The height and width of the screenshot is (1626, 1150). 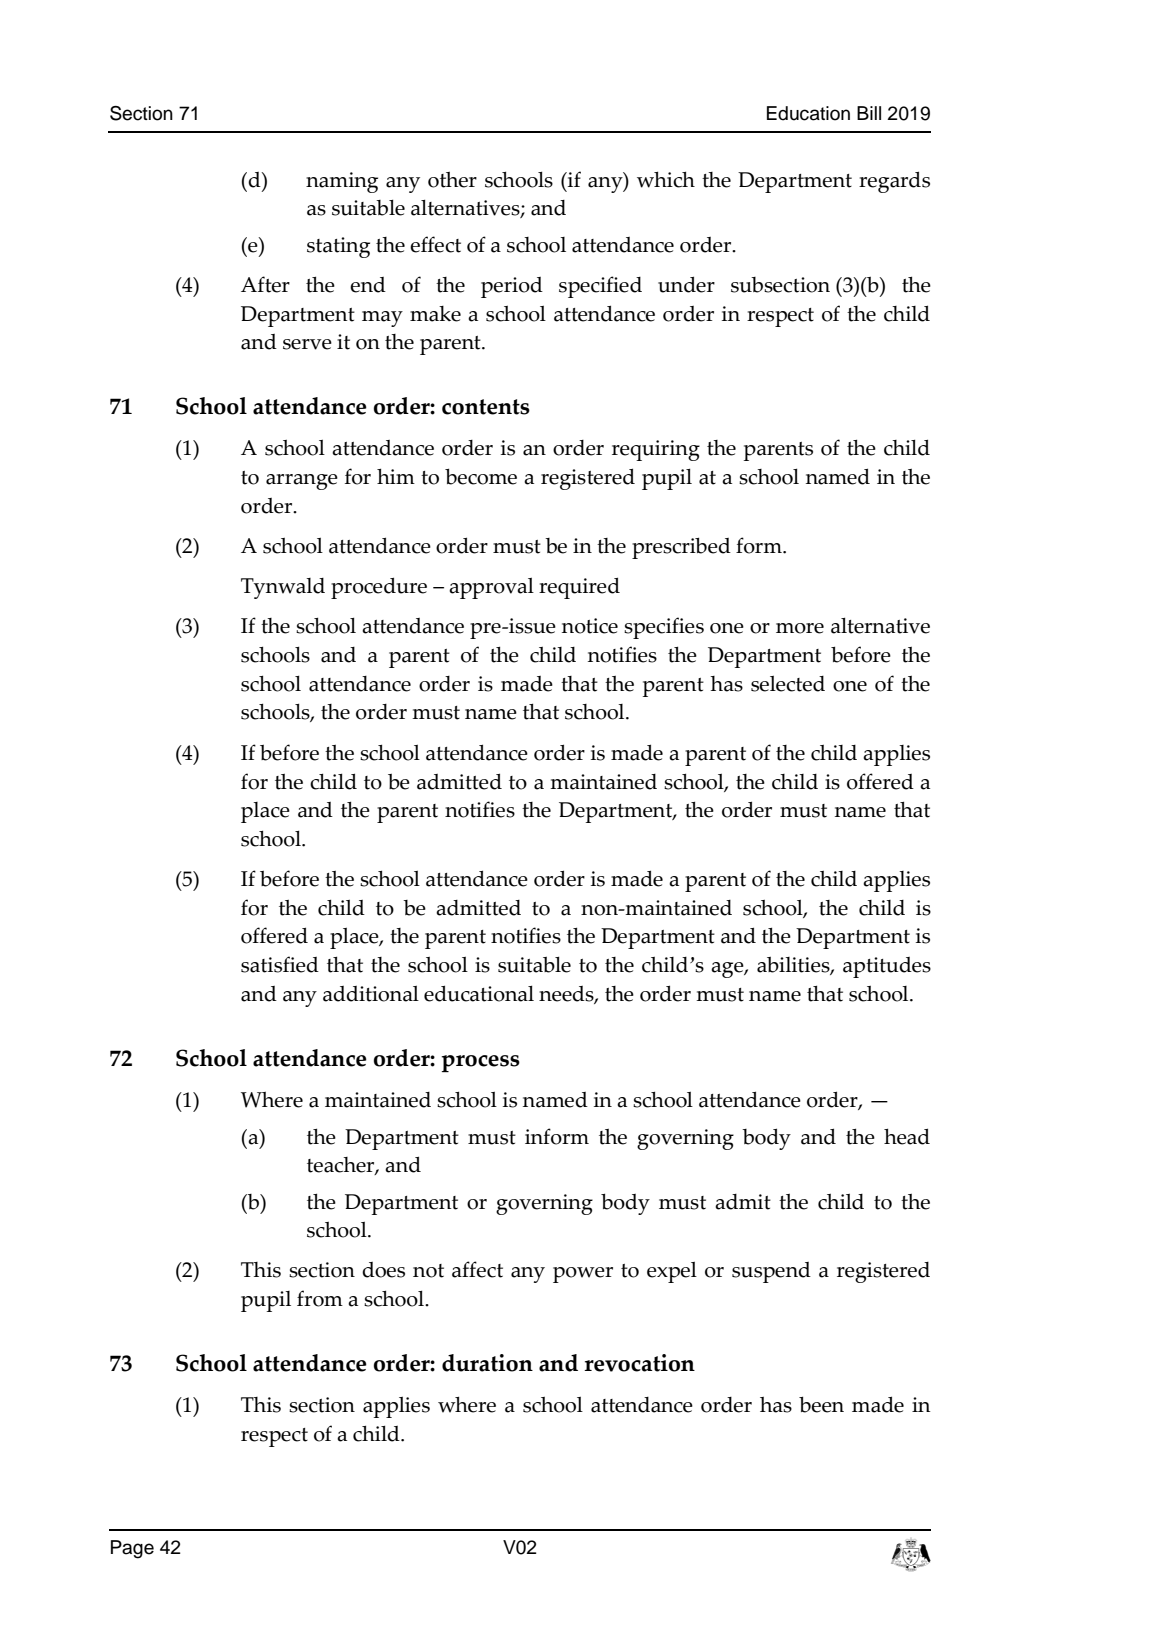 What do you see at coordinates (869, 113) in the screenshot?
I see `Bill` at bounding box center [869, 113].
